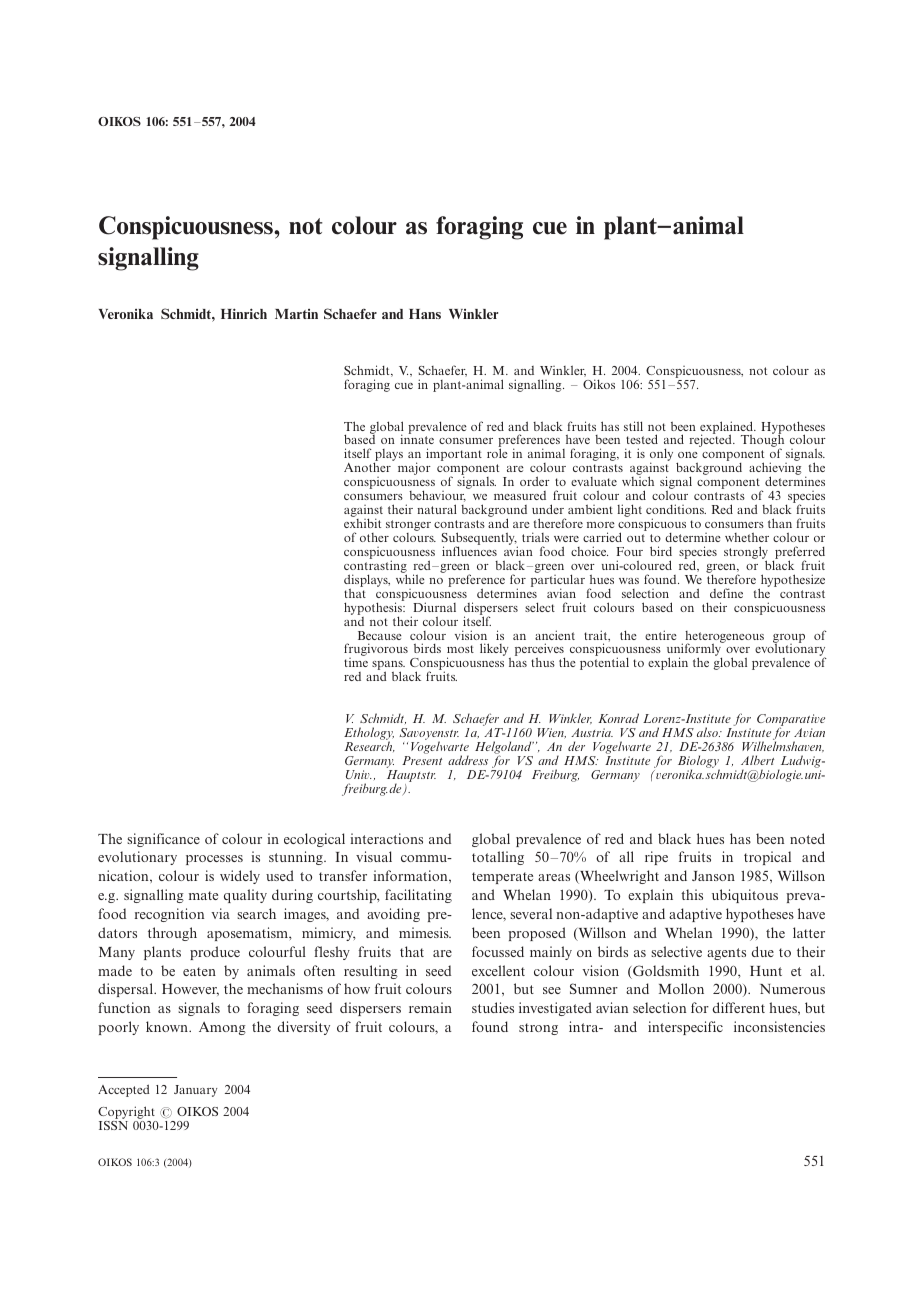  What do you see at coordinates (633, 426) in the document?
I see `still` at bounding box center [633, 426].
